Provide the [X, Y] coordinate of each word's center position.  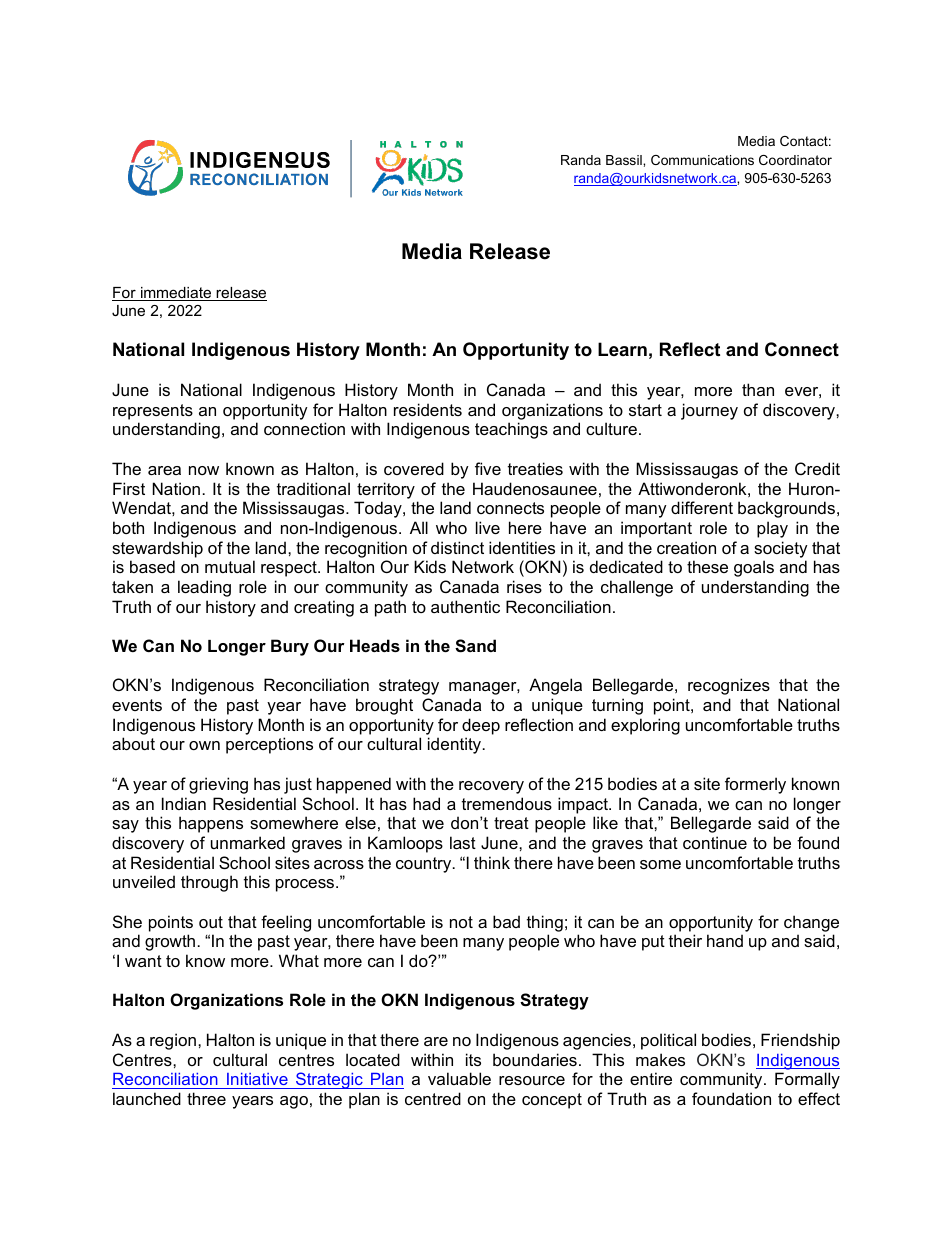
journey [709, 411]
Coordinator [795, 160]
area [164, 470]
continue [715, 842]
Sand [475, 646]
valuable [459, 1078]
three [206, 1098]
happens [211, 824]
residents [428, 409]
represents [153, 412]
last [463, 842]
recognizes [729, 686]
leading [204, 588]
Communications [702, 160]
